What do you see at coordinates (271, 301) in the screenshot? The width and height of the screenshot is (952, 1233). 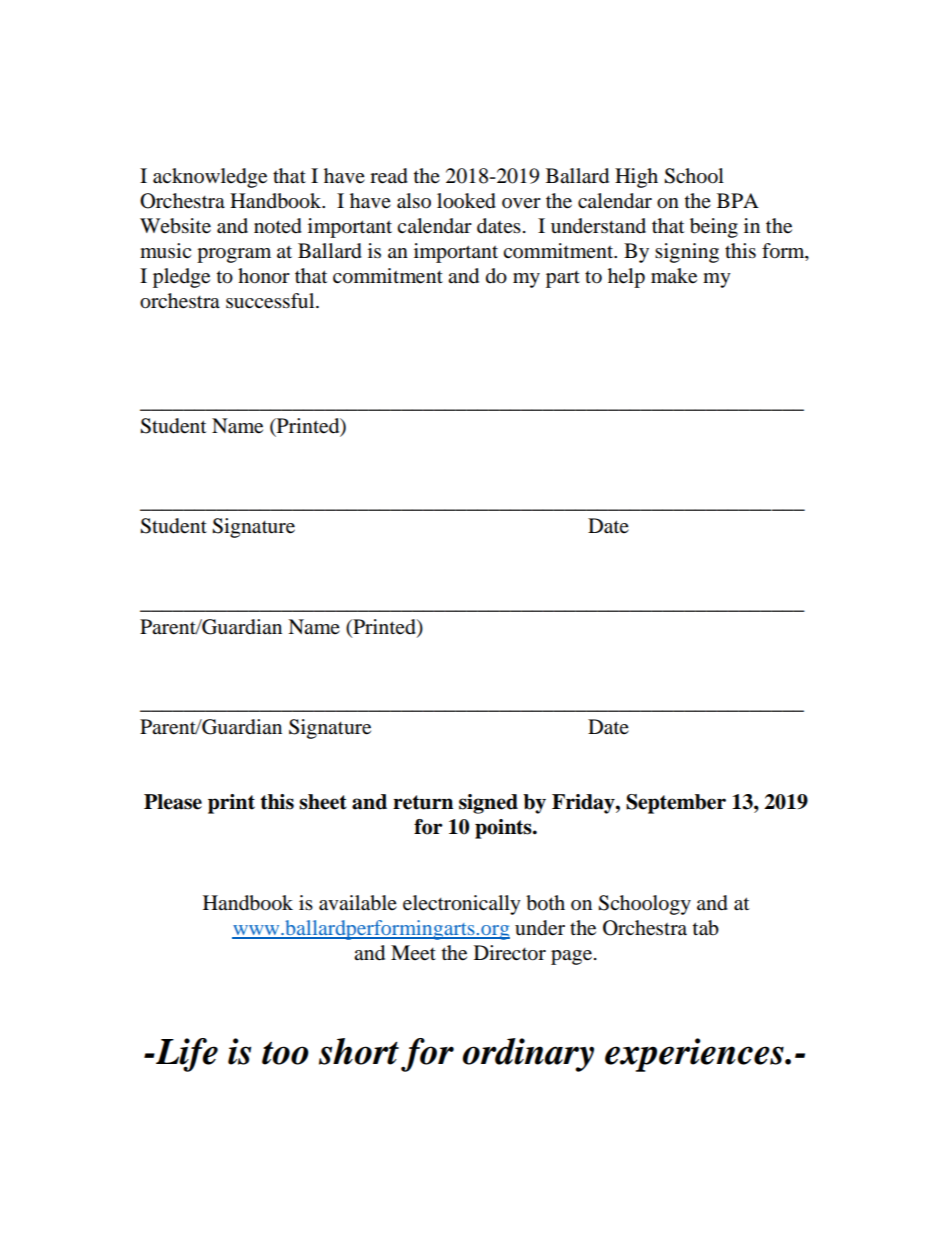 I see `successful` at bounding box center [271, 301].
